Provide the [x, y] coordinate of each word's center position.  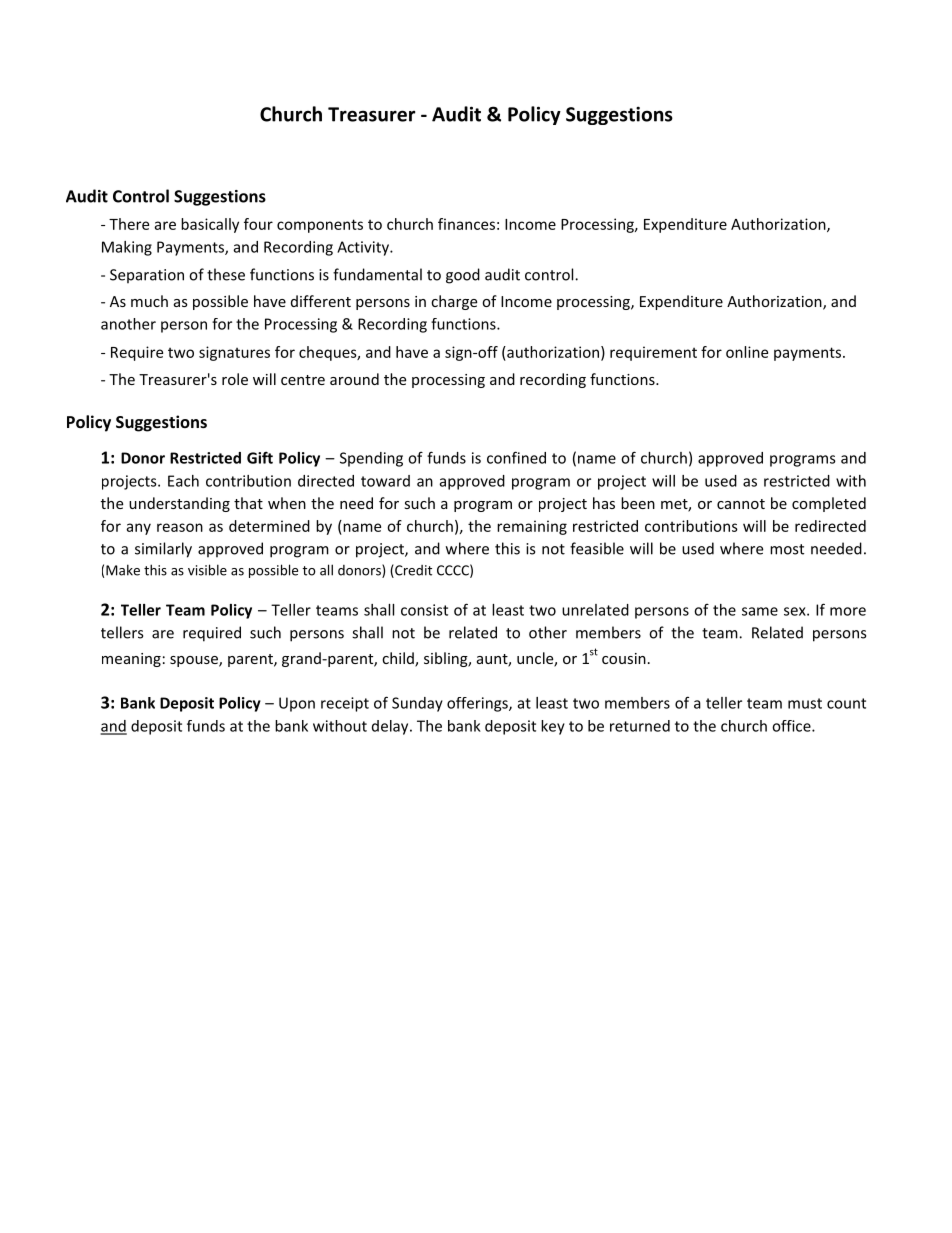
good [463, 276]
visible [207, 570]
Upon [297, 704]
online [747, 352]
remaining [532, 527]
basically [210, 225]
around [354, 379]
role [235, 379]
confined [516, 457]
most [787, 549]
